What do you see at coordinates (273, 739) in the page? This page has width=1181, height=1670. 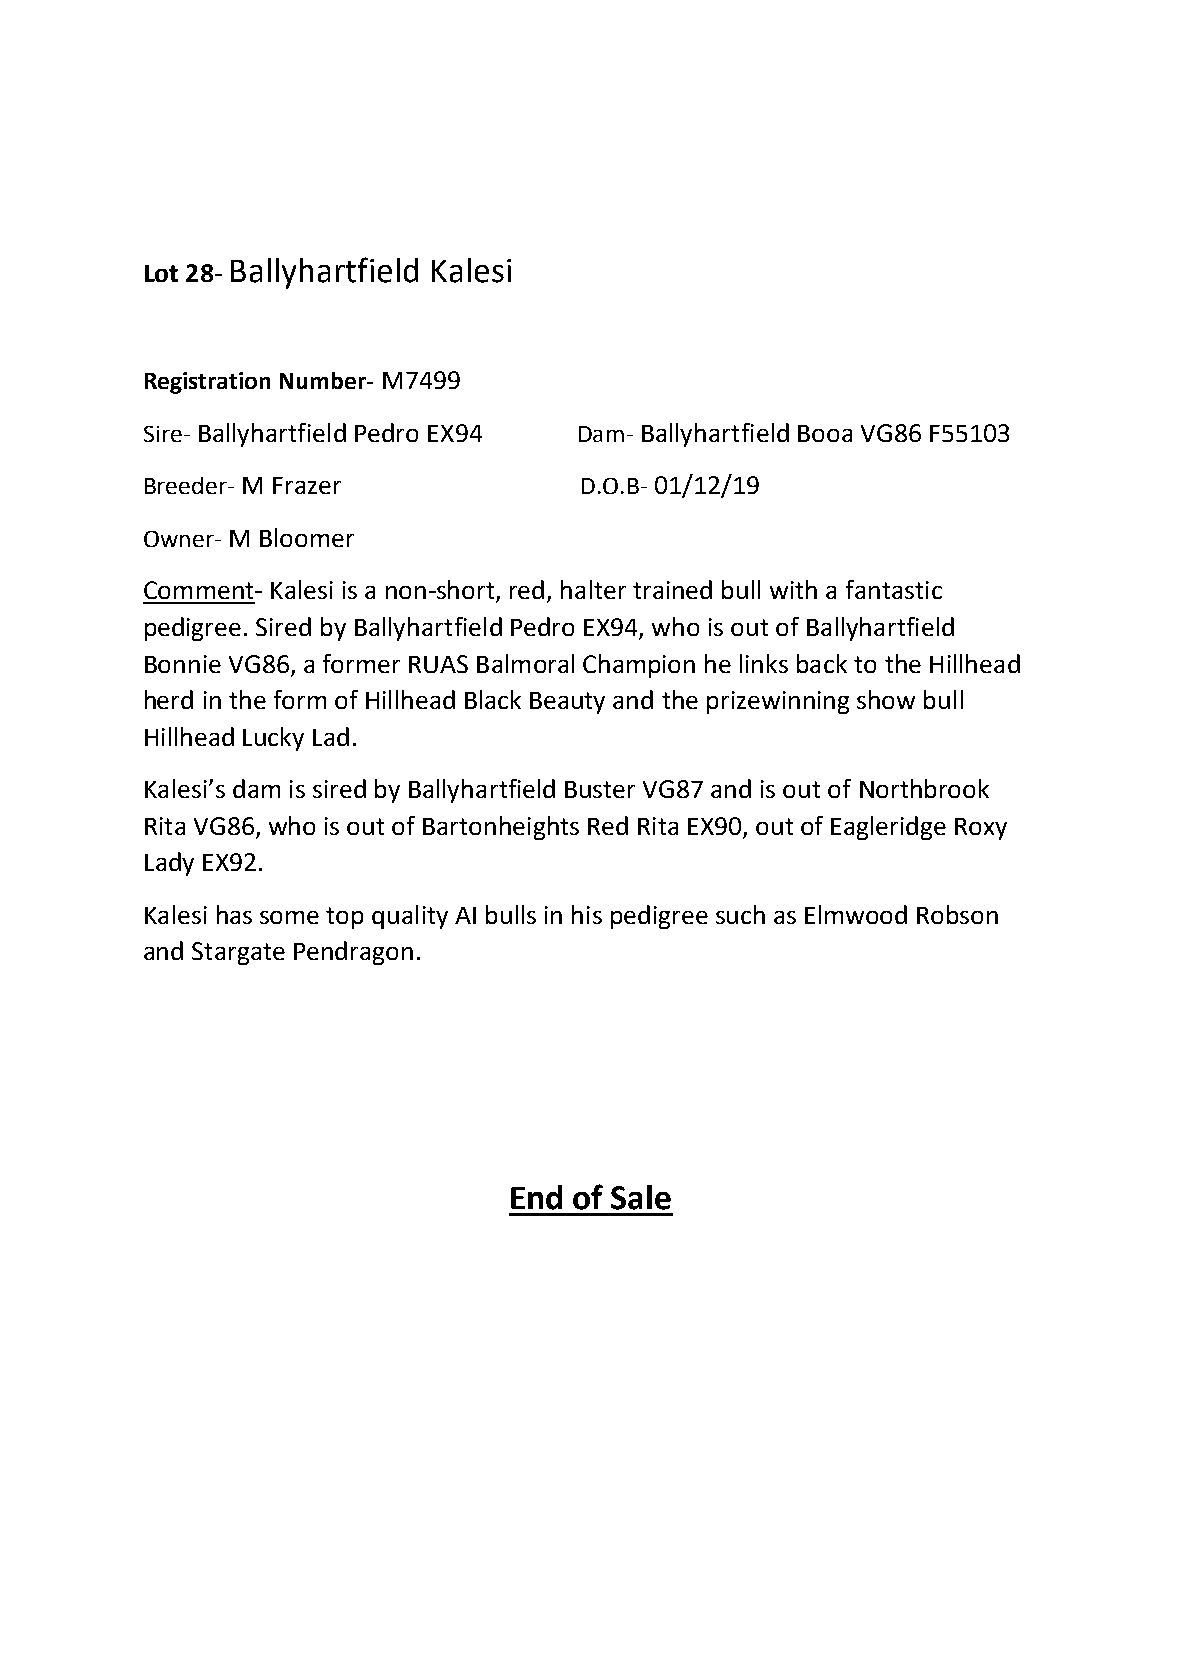 I see `Lucky` at bounding box center [273, 739].
